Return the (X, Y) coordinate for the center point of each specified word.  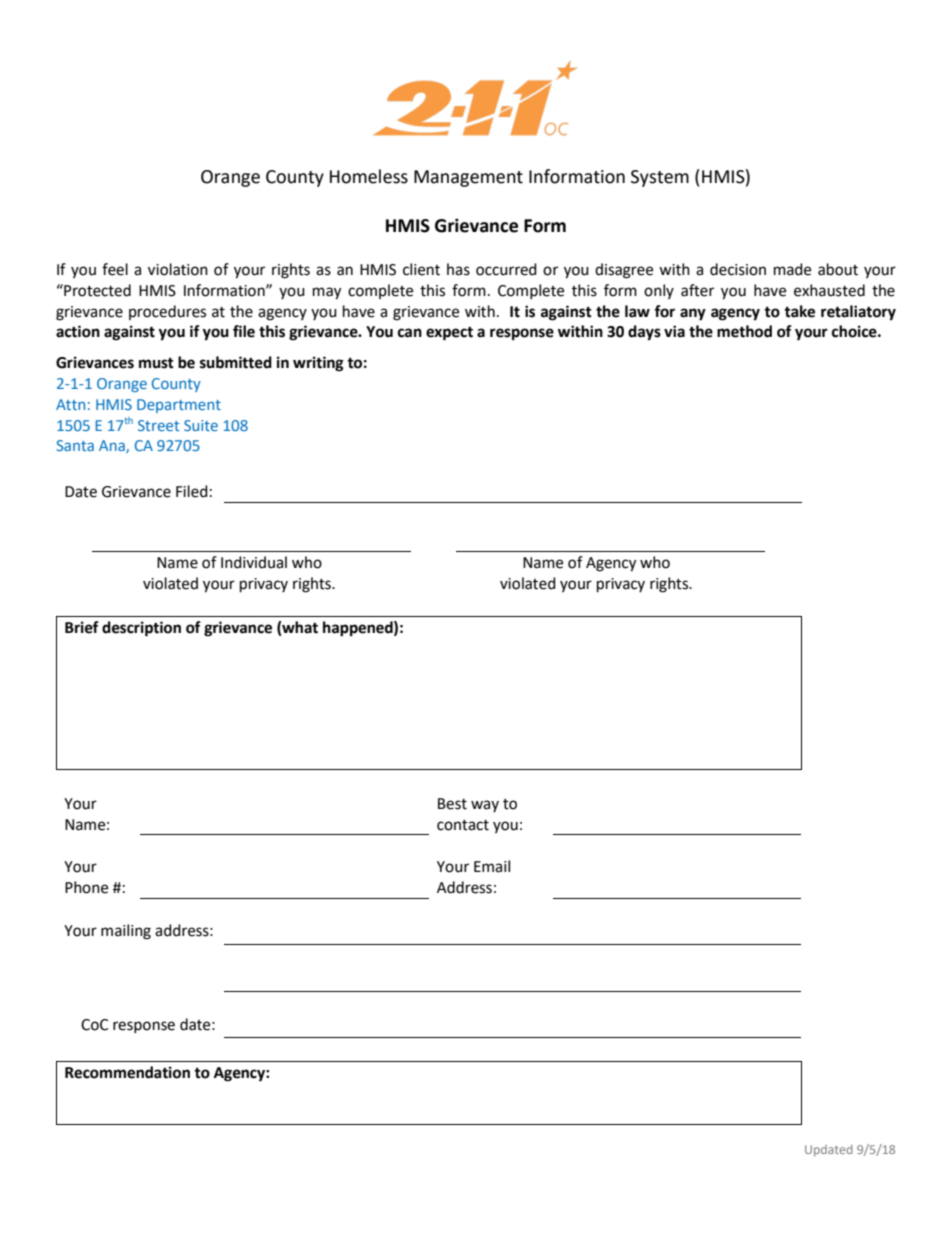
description (141, 629)
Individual (254, 562)
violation (178, 269)
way (485, 806)
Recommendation (127, 1072)
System (660, 178)
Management (468, 178)
